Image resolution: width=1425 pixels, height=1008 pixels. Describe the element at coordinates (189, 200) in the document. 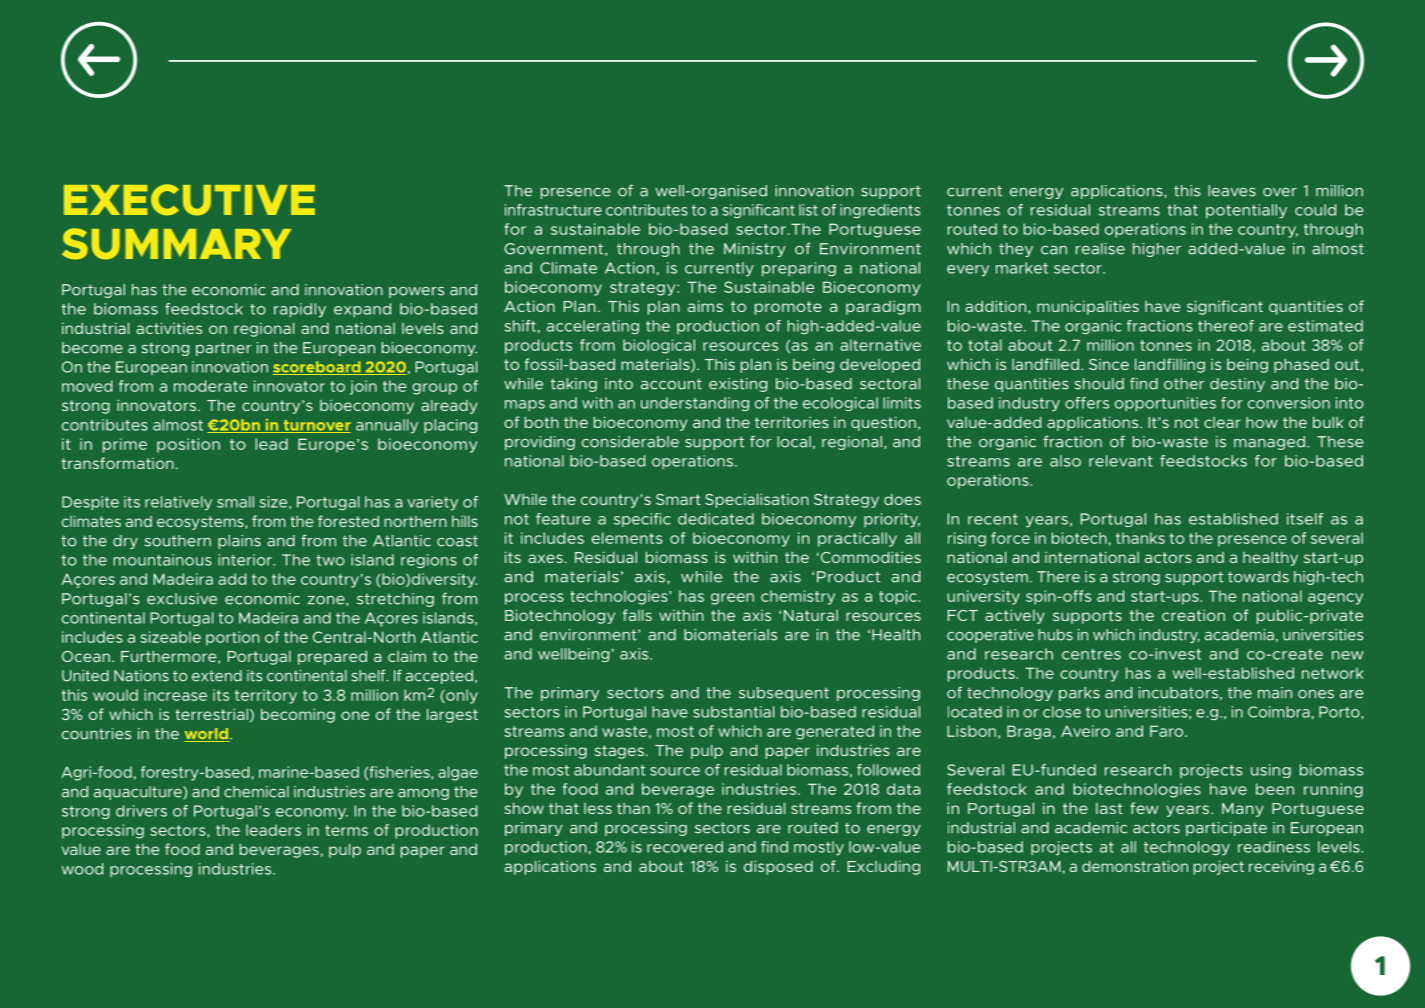

I see `EXECUTIVE` at that location.
